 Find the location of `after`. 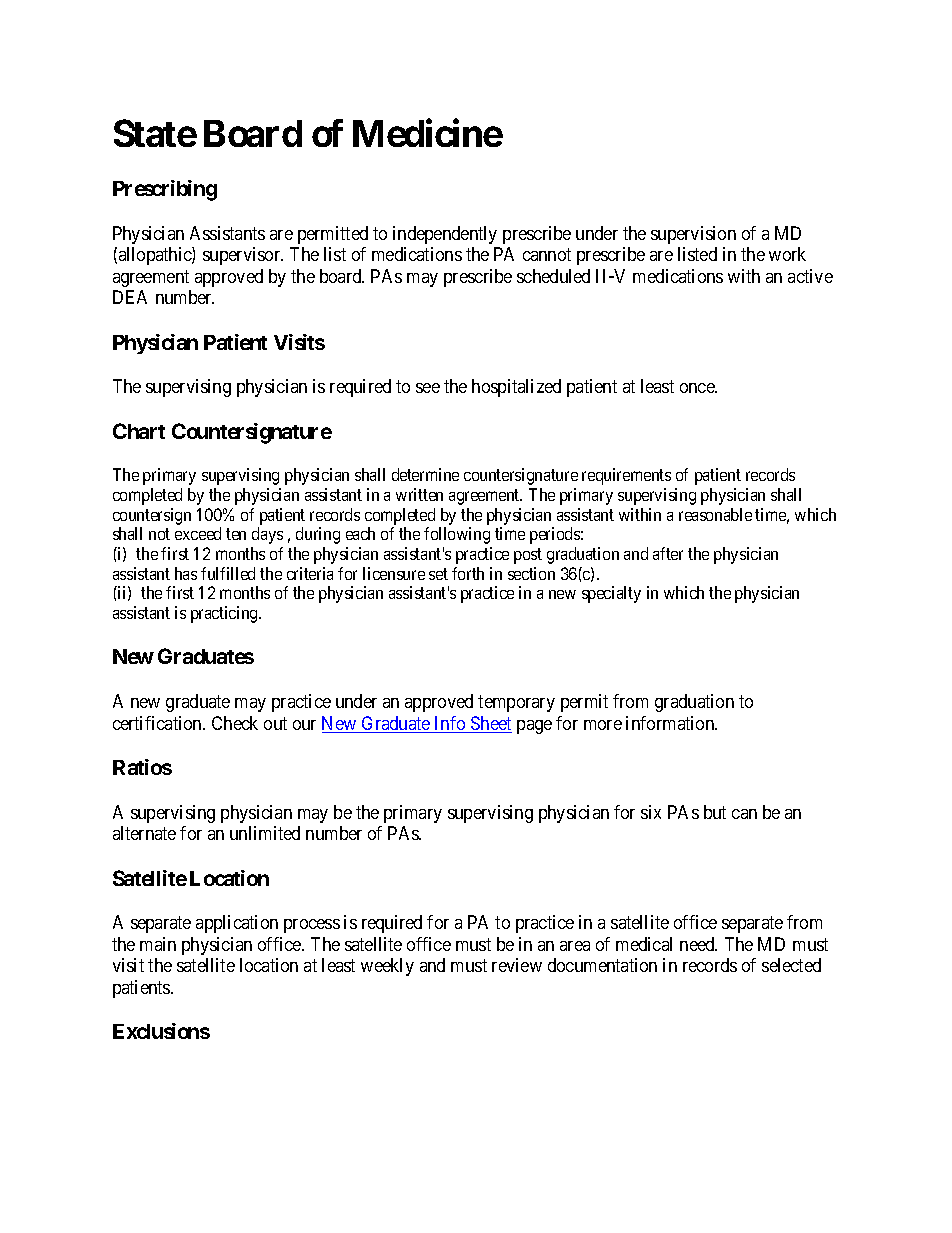

after is located at coordinates (668, 553).
